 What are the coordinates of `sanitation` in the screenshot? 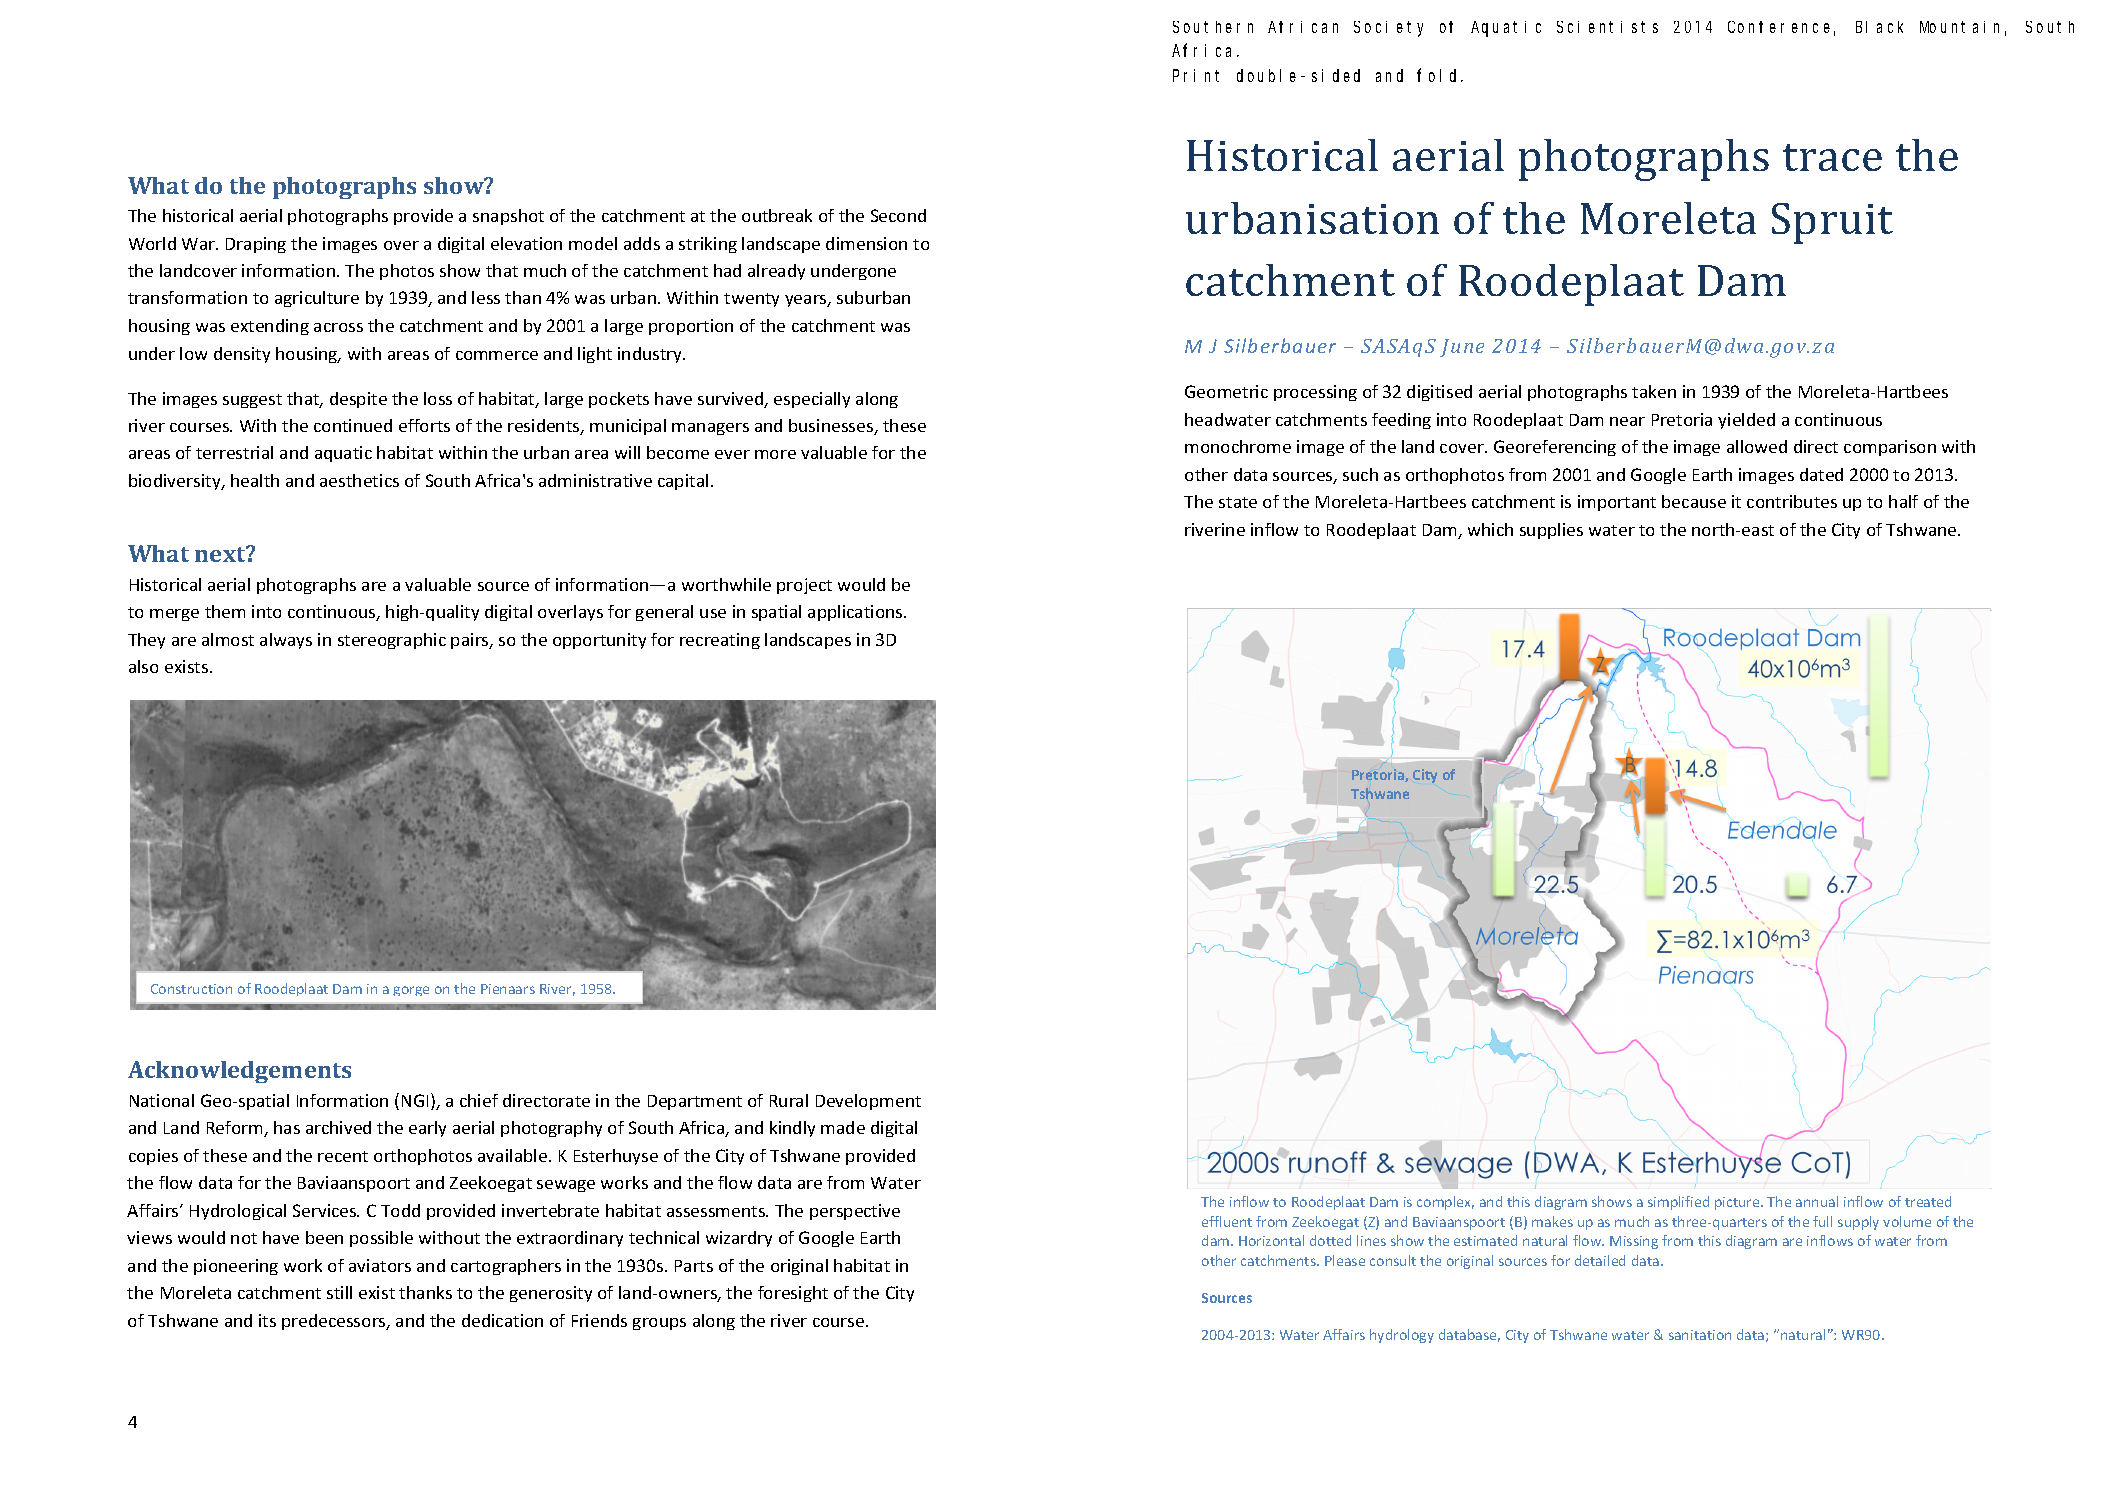 It's located at (1700, 1335).
